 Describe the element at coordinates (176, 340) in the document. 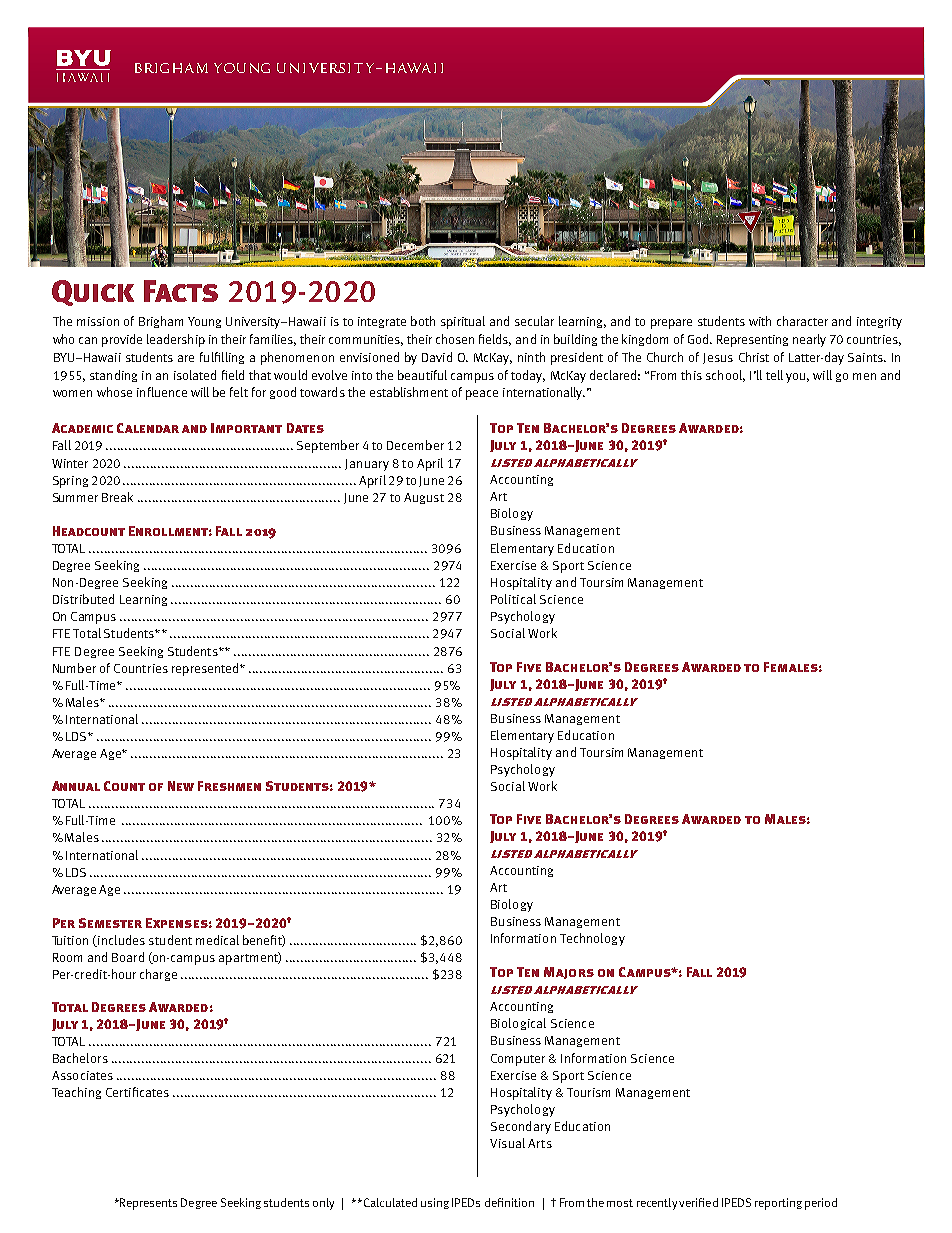

I see `leadership` at that location.
